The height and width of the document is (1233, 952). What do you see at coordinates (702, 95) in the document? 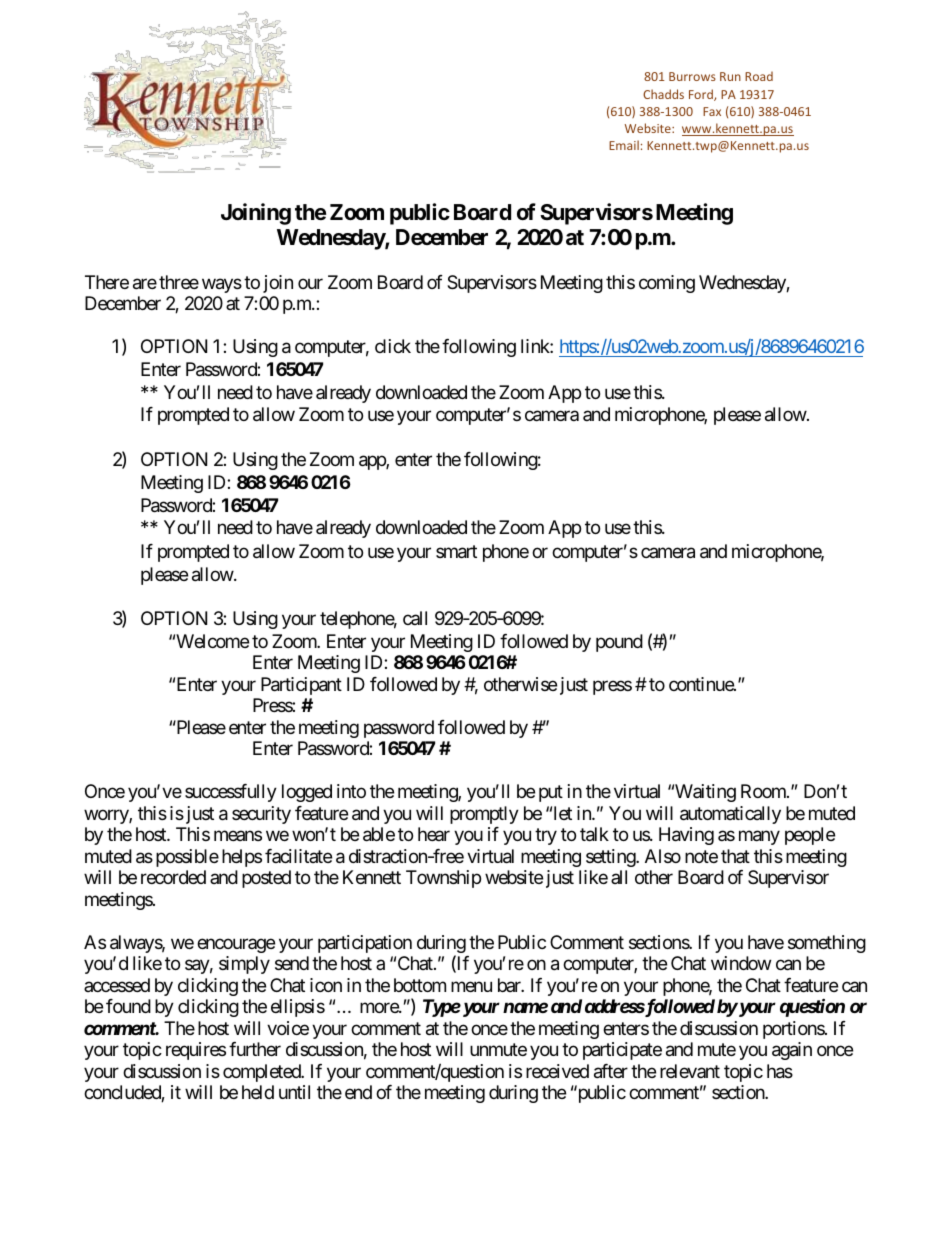
I see `Ford` at bounding box center [702, 95].
